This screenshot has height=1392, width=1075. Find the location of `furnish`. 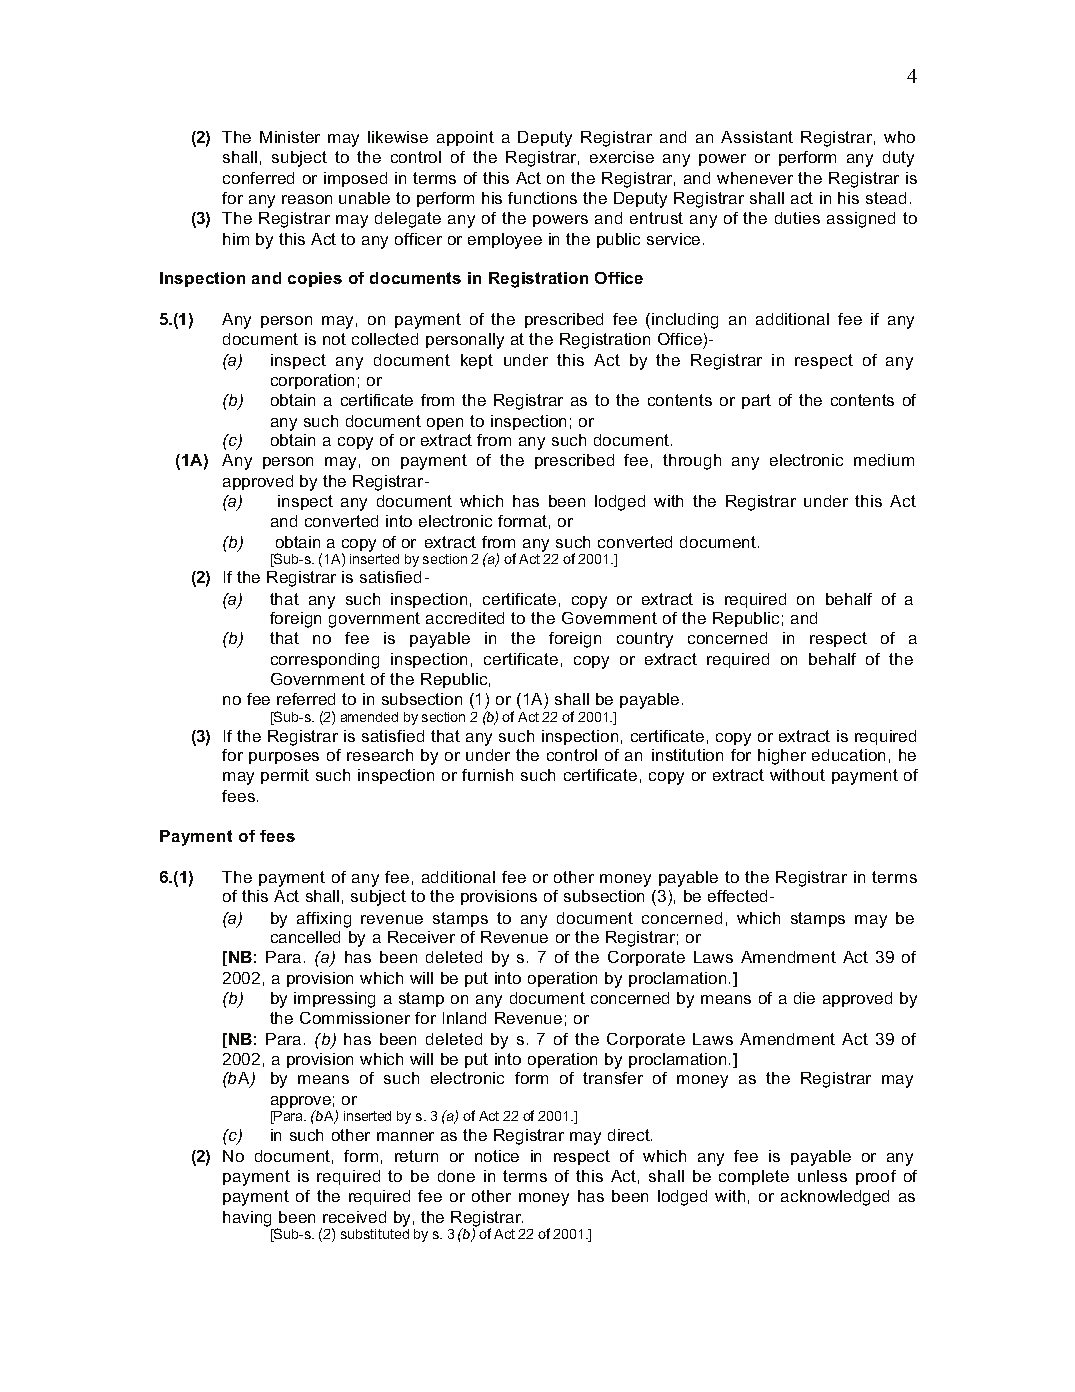

furnish is located at coordinates (487, 775).
